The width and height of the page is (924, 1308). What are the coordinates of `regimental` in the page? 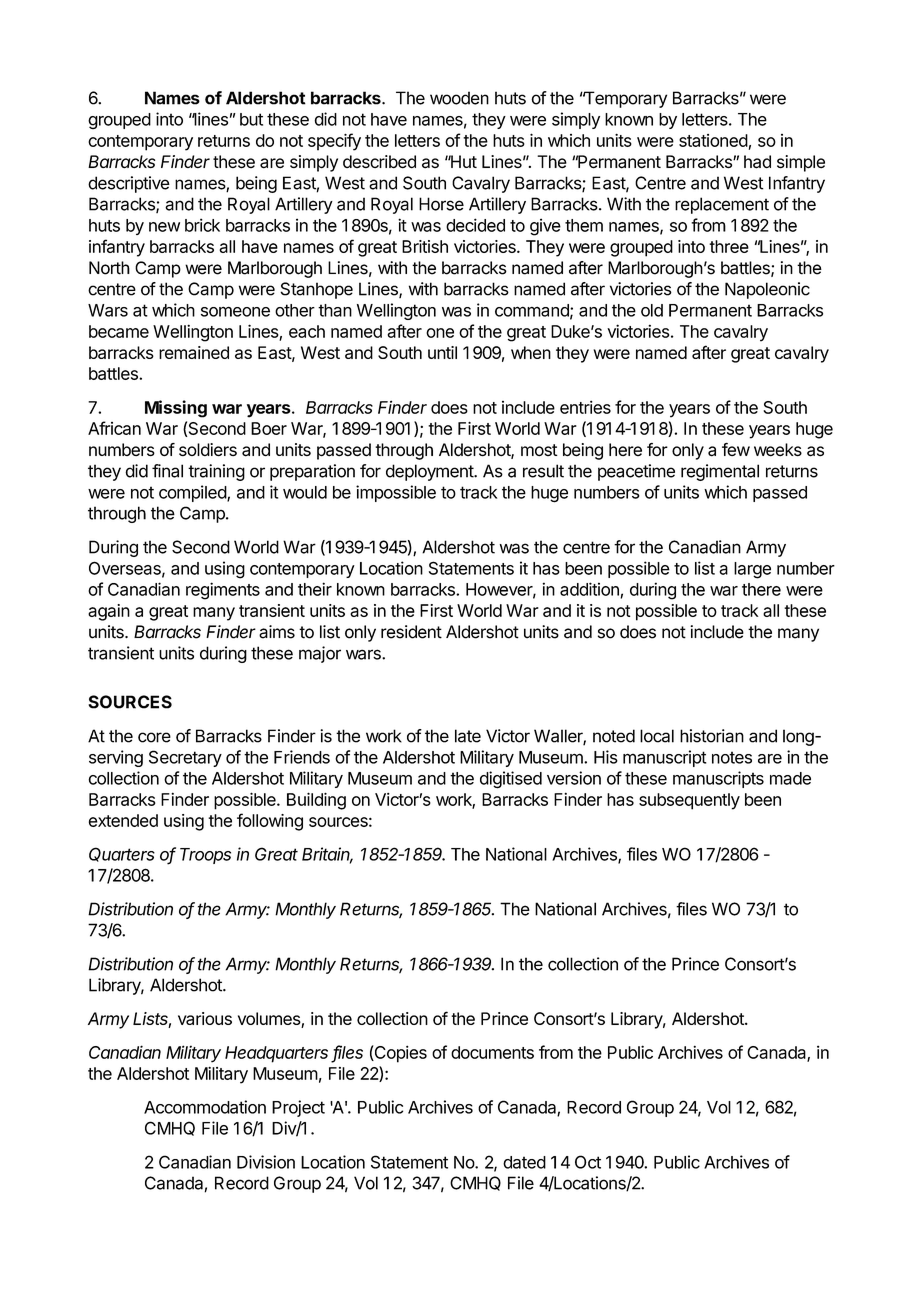 It's located at (720, 472).
